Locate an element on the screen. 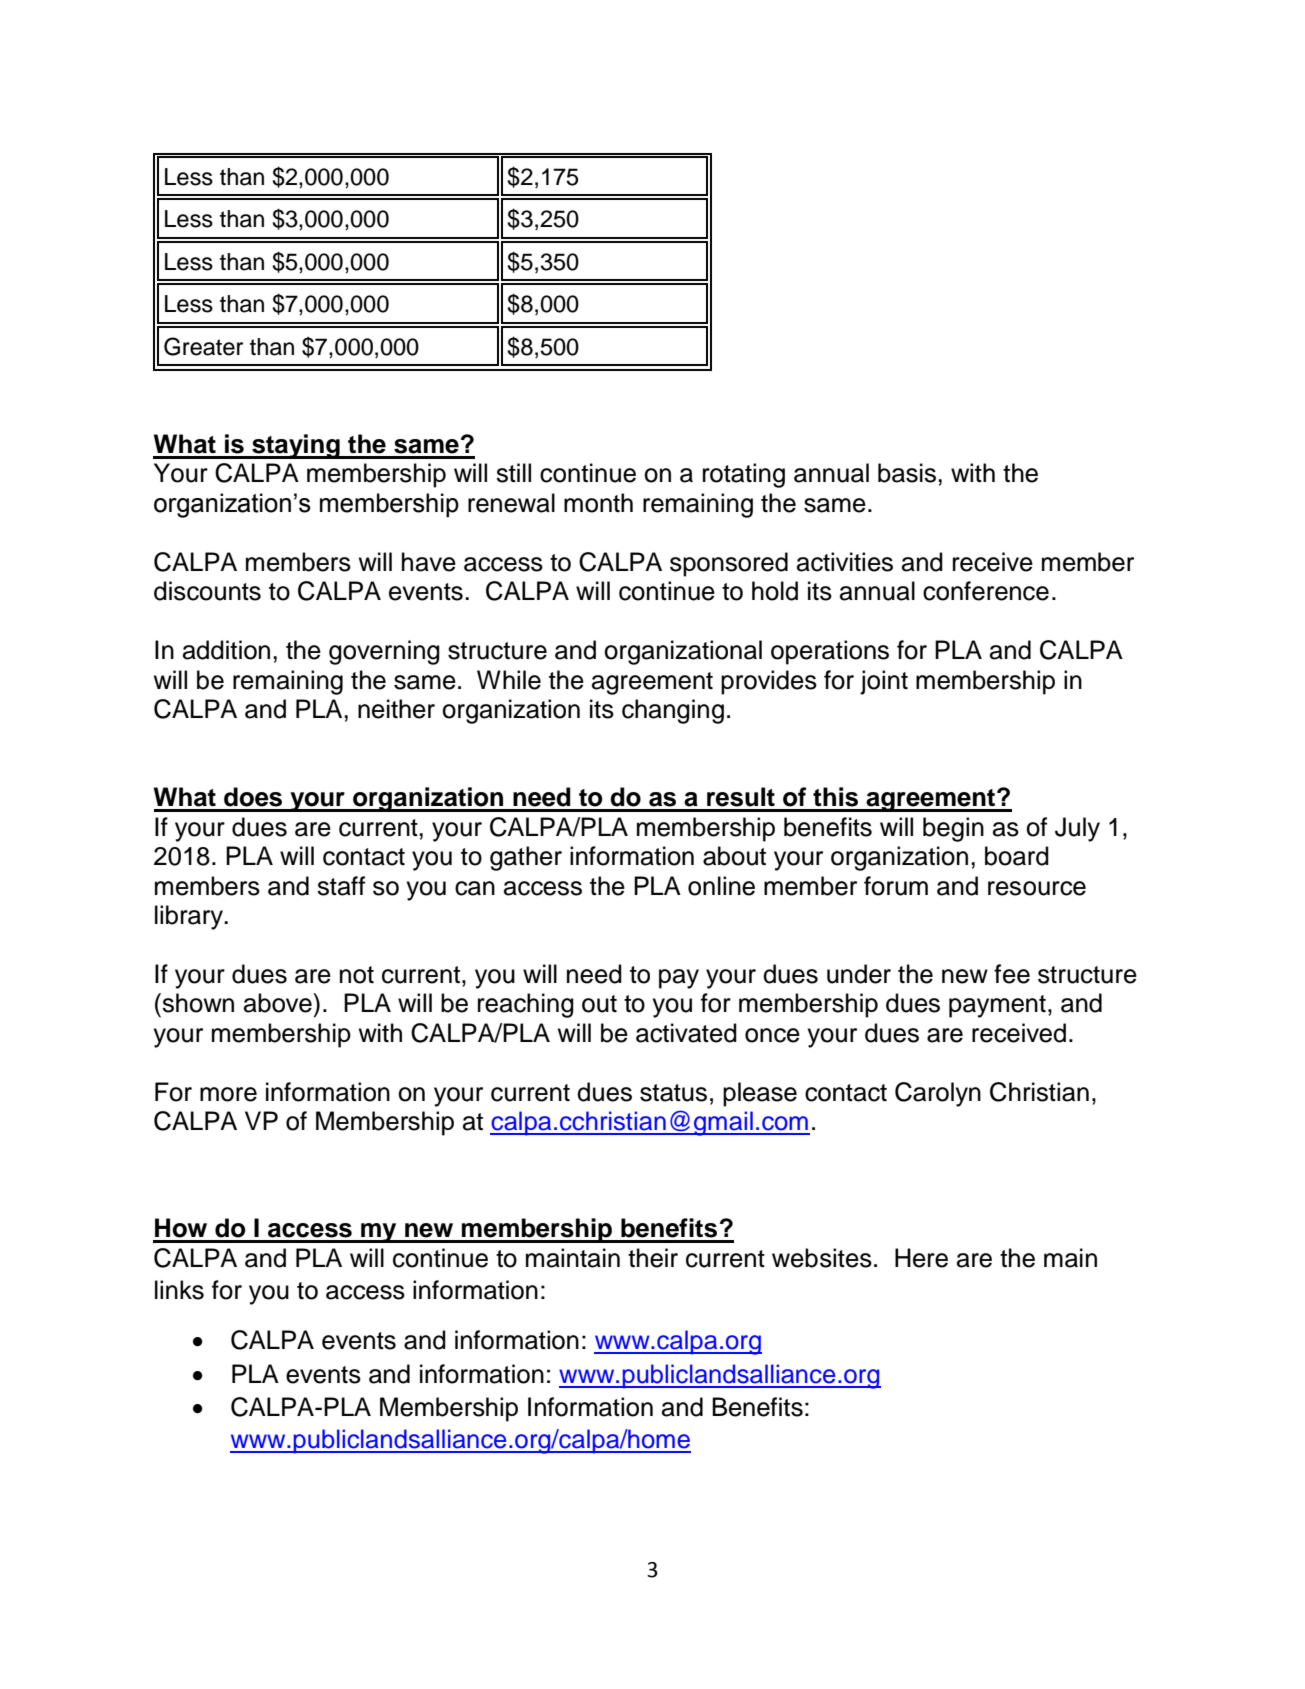 This screenshot has height=1689, width=1305. basis is located at coordinates (907, 473).
